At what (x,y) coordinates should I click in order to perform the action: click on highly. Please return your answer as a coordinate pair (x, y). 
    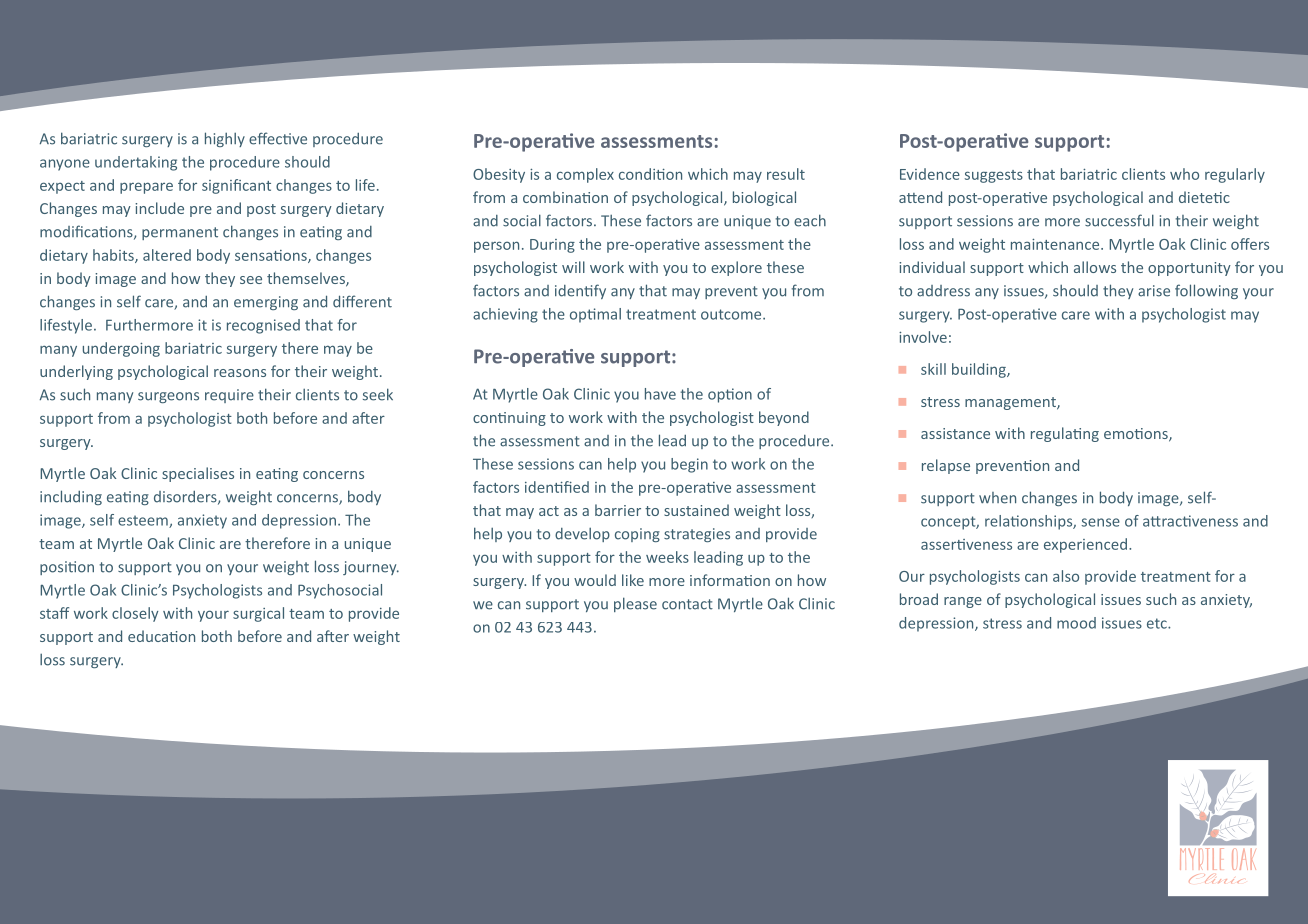
    Looking at the image, I should click on (225, 139).
